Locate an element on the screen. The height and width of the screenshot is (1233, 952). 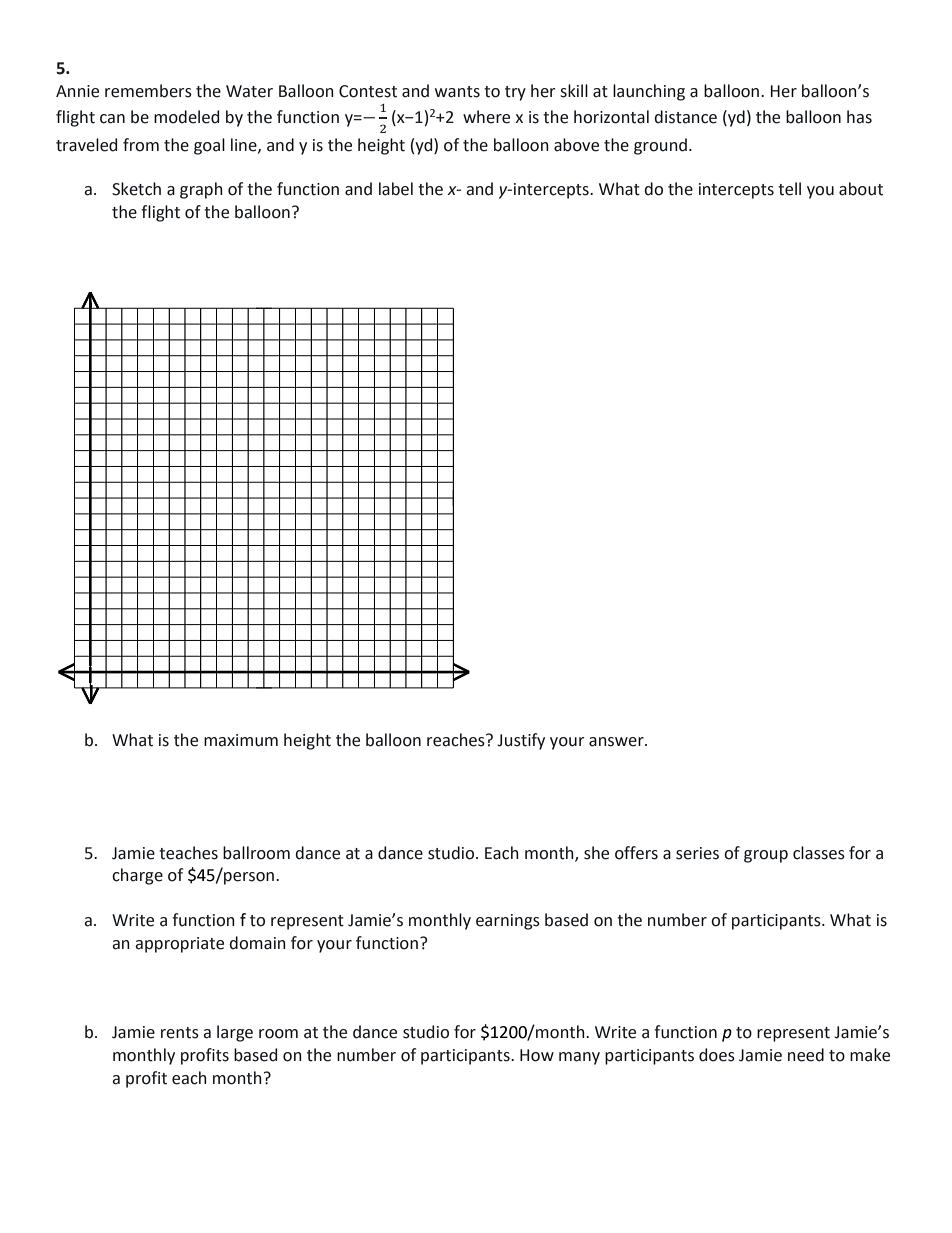
where is located at coordinates (486, 117).
